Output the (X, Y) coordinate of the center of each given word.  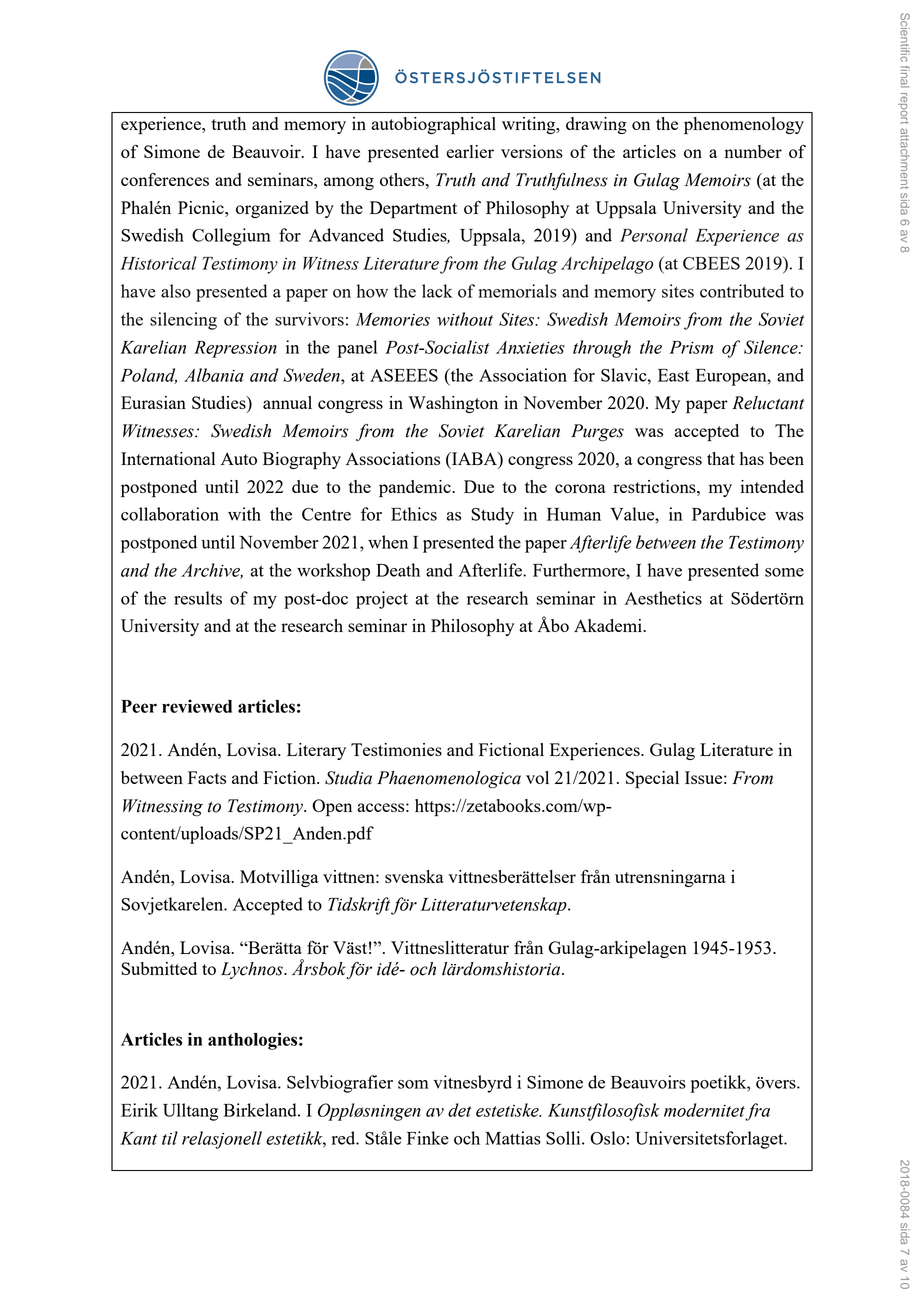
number (753, 151)
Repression (235, 349)
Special (652, 779)
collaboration (170, 514)
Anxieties (530, 347)
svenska (414, 876)
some (784, 572)
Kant (138, 1138)
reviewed (197, 706)
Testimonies (396, 749)
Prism (691, 347)
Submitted (159, 968)
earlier (470, 151)
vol (537, 777)
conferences (165, 179)
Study (492, 516)
